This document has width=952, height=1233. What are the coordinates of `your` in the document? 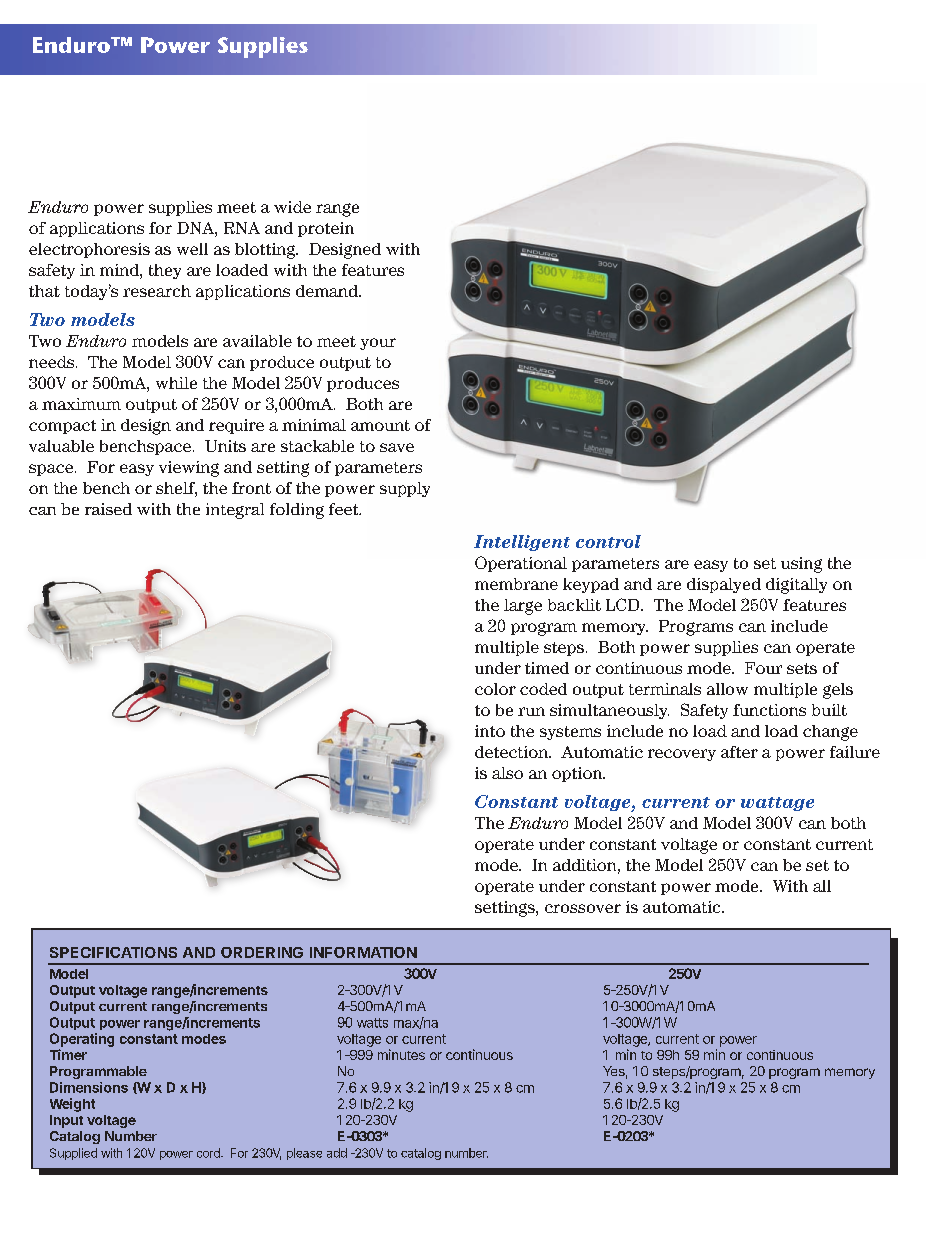 It's located at (378, 344).
